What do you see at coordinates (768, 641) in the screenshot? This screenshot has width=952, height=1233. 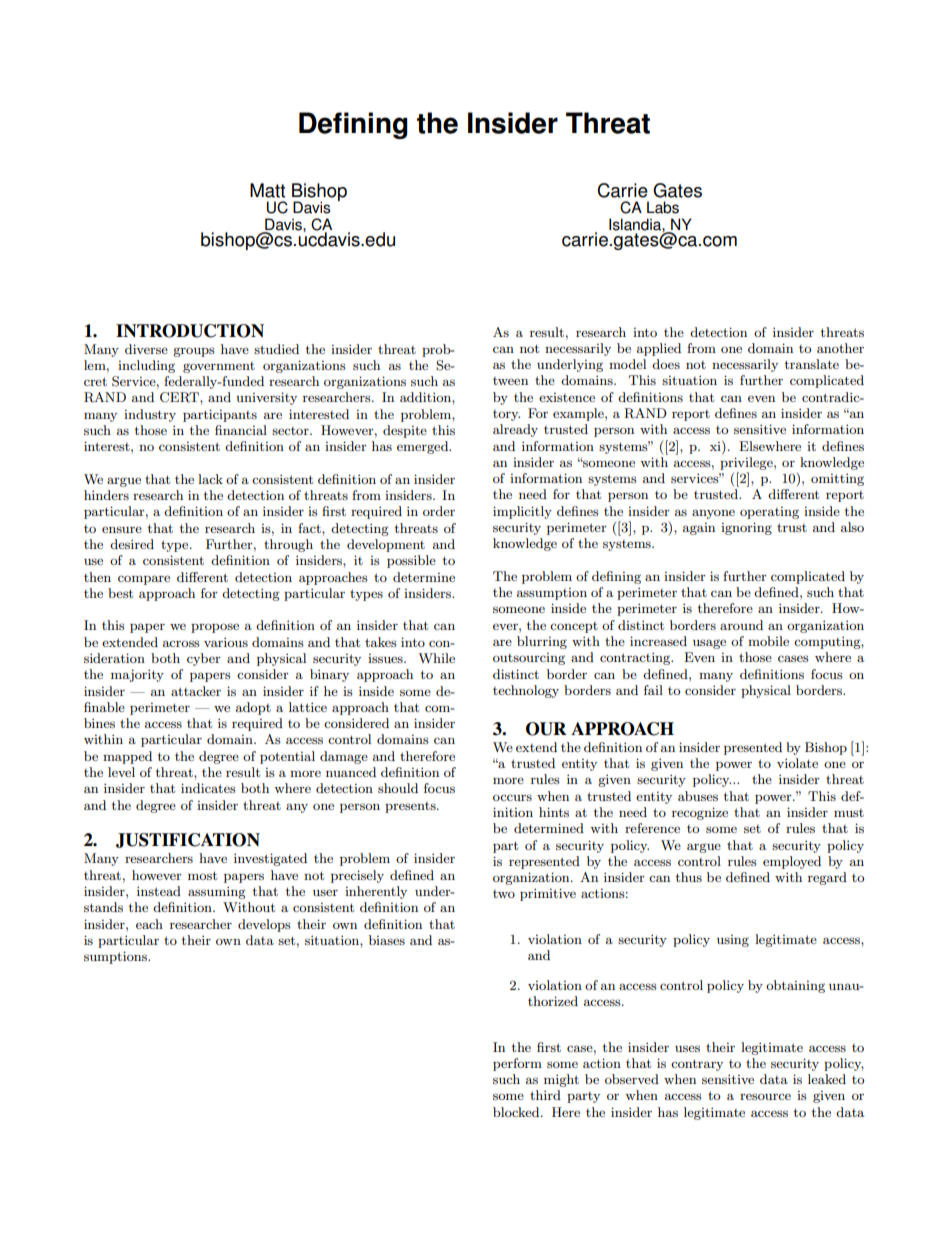 I see `mobile` at bounding box center [768, 641].
